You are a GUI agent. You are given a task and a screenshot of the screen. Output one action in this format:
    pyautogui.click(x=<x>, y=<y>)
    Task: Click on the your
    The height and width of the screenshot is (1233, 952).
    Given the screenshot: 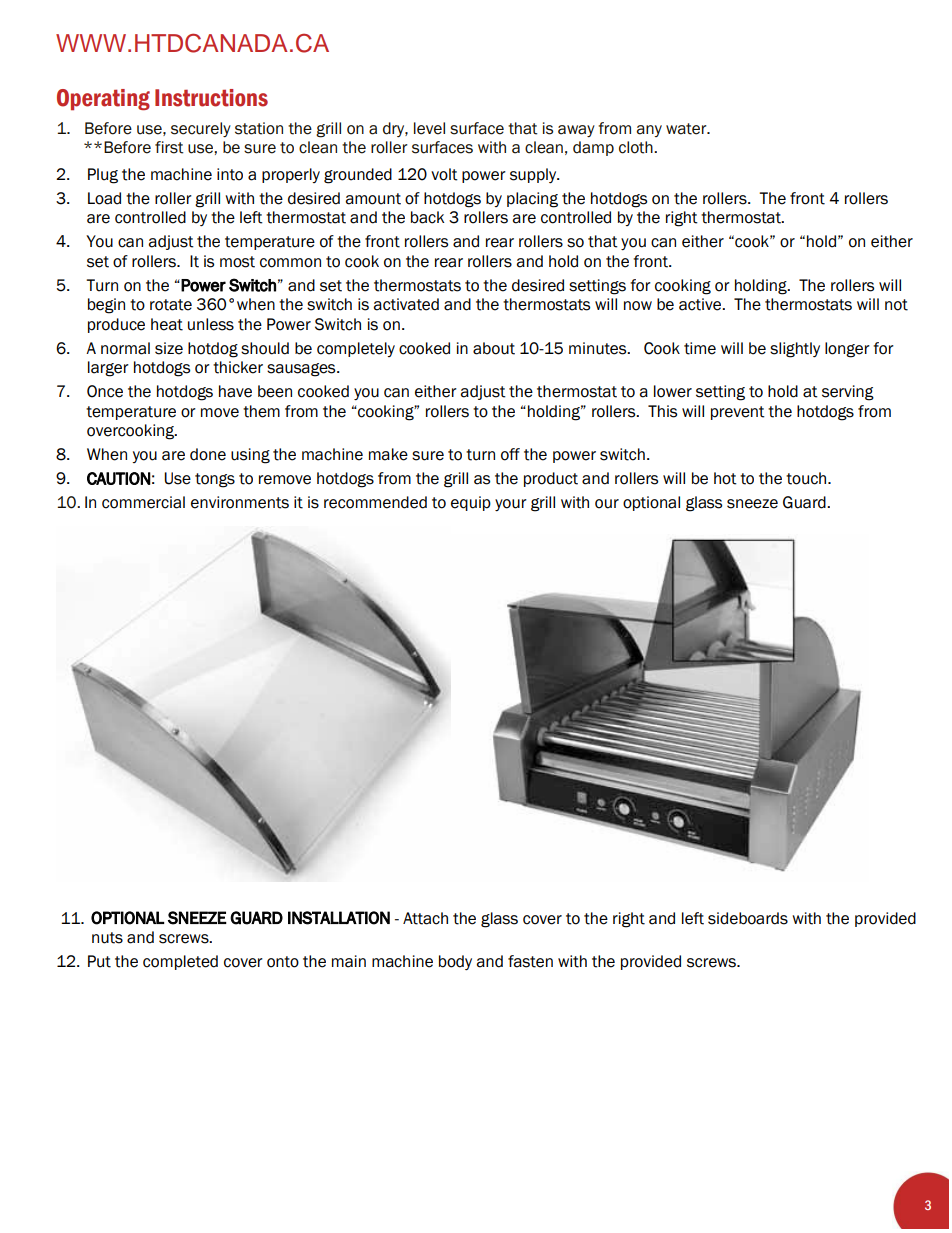 What is the action you would take?
    pyautogui.click(x=511, y=505)
